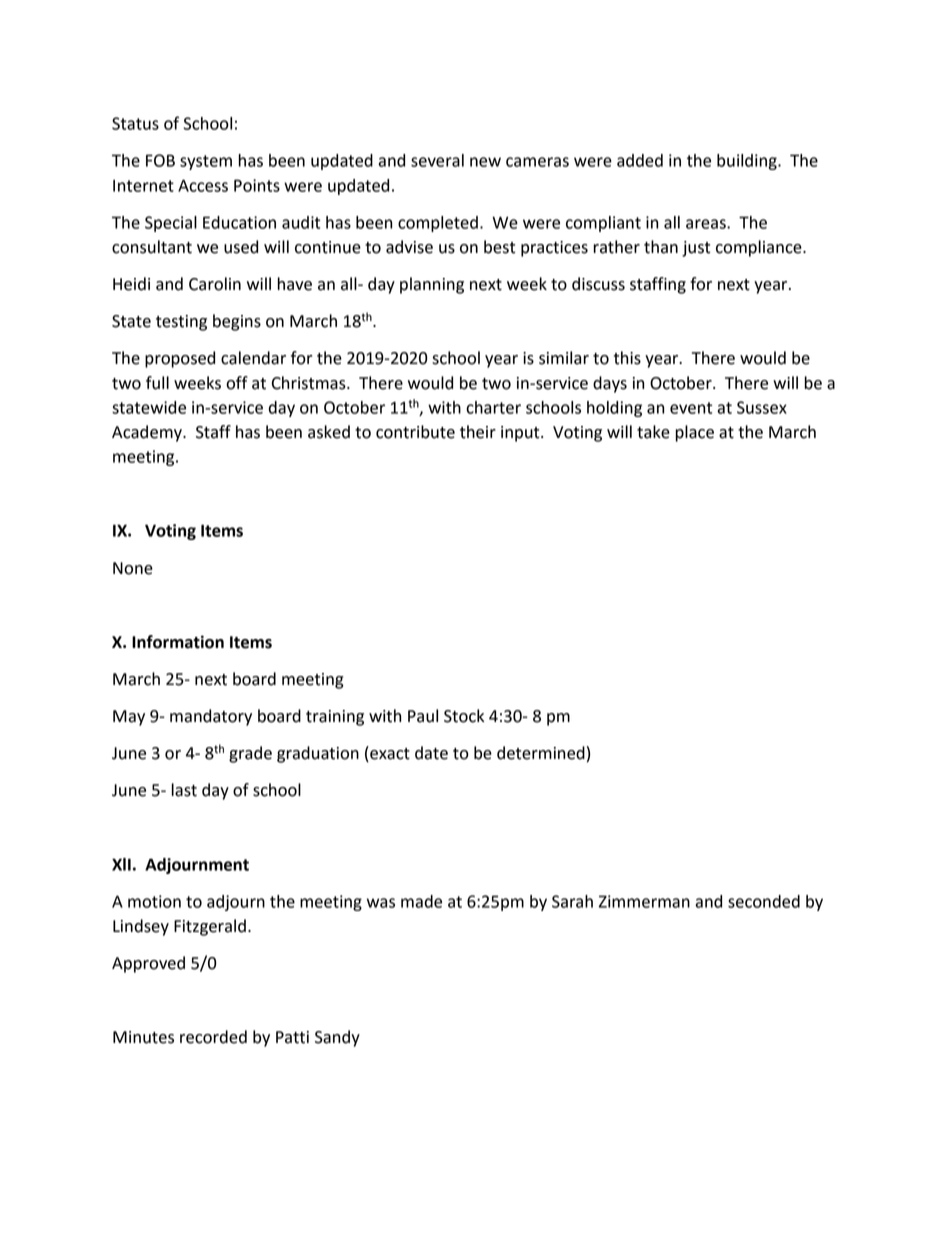  I want to click on recorded, so click(213, 1037).
